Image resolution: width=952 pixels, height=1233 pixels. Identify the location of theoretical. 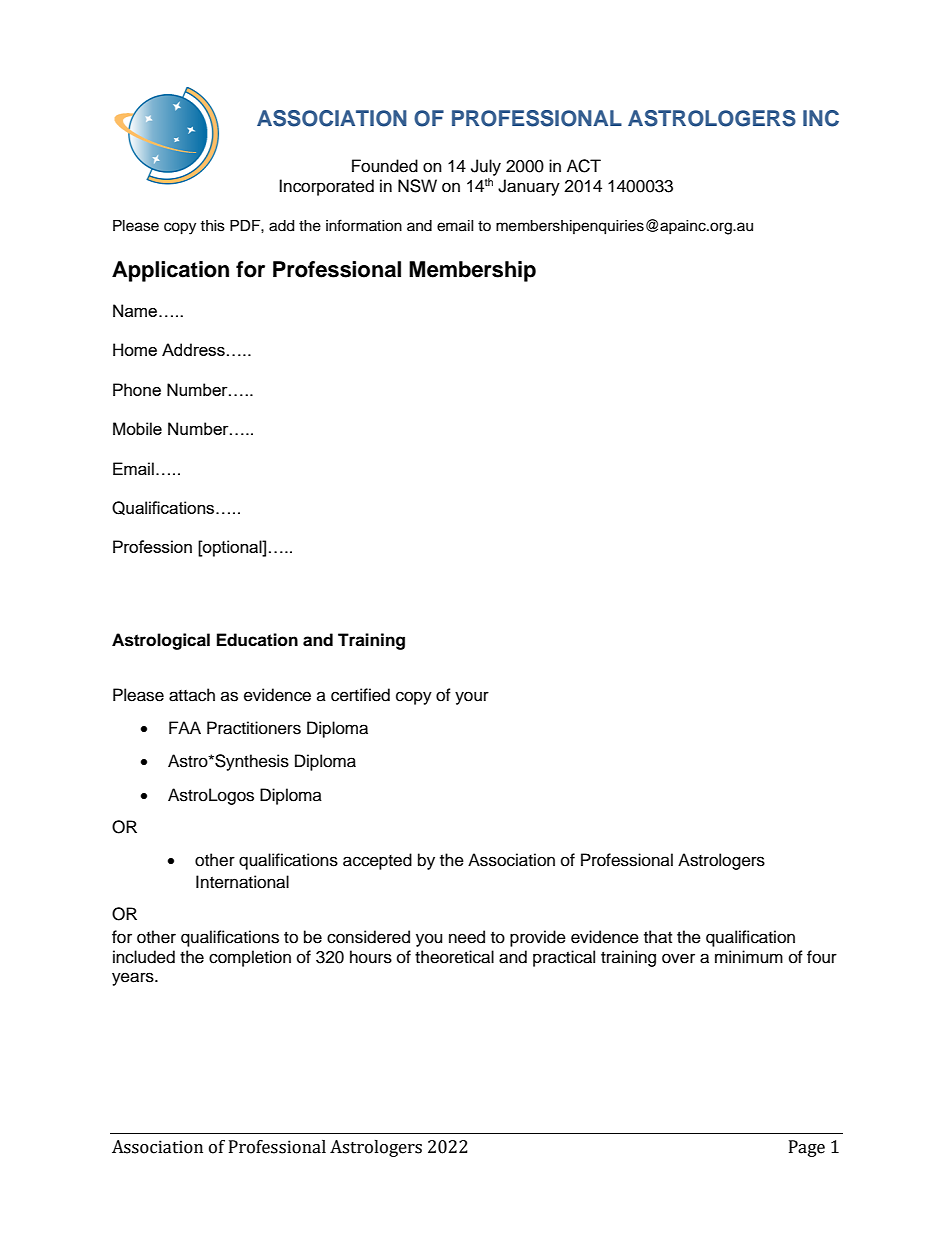
(454, 957).
